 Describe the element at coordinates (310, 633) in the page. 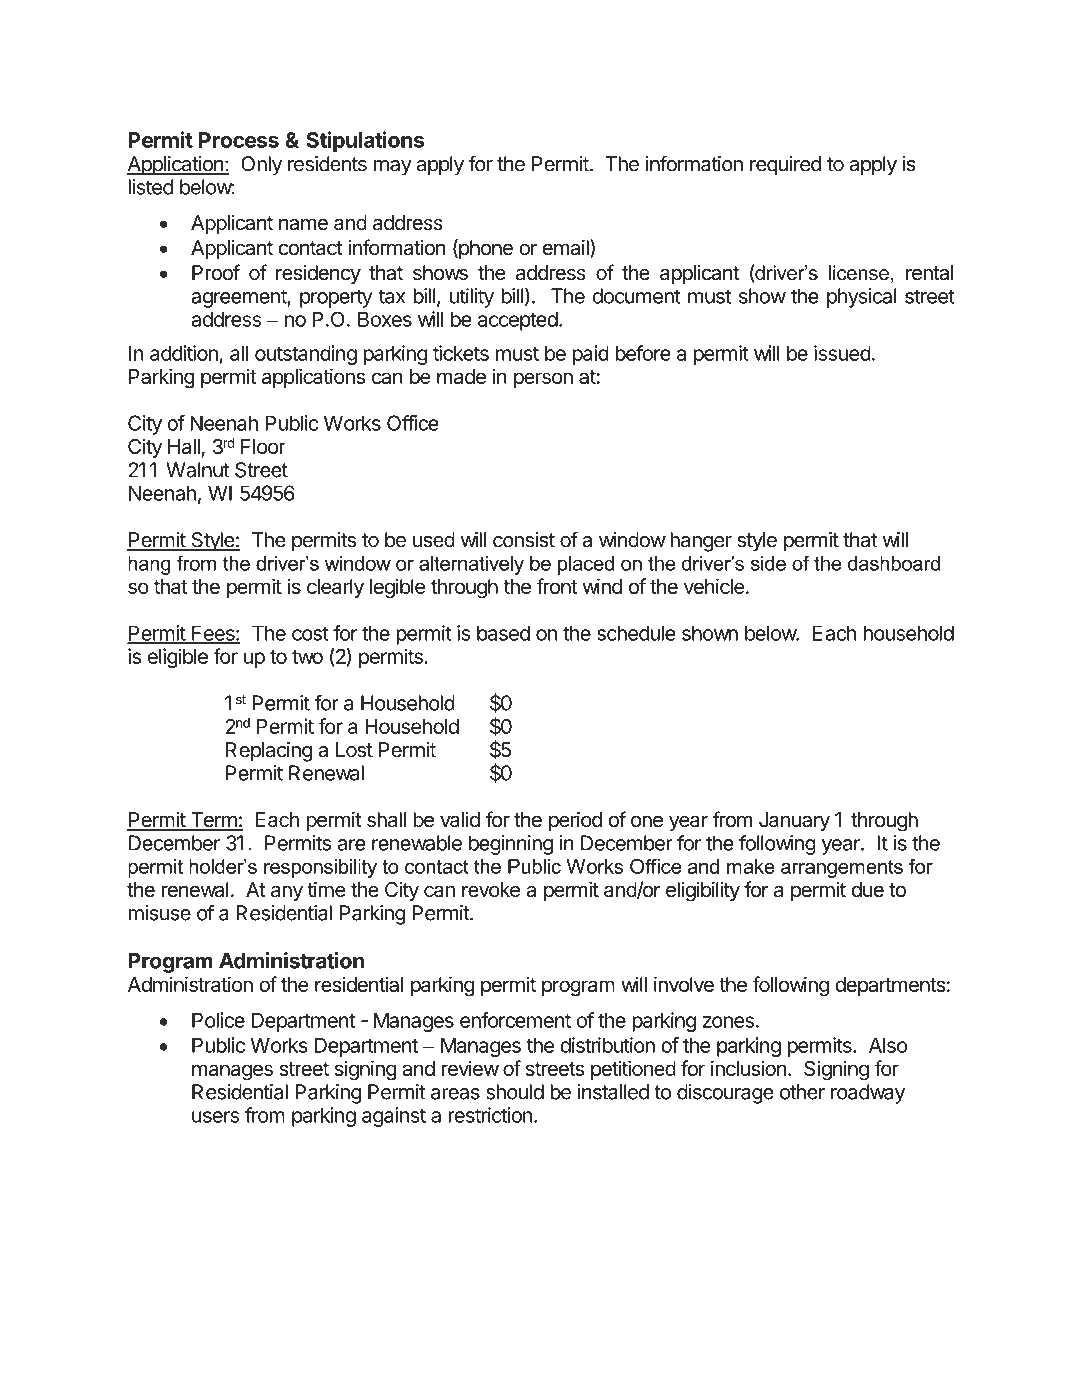

I see `cost` at that location.
